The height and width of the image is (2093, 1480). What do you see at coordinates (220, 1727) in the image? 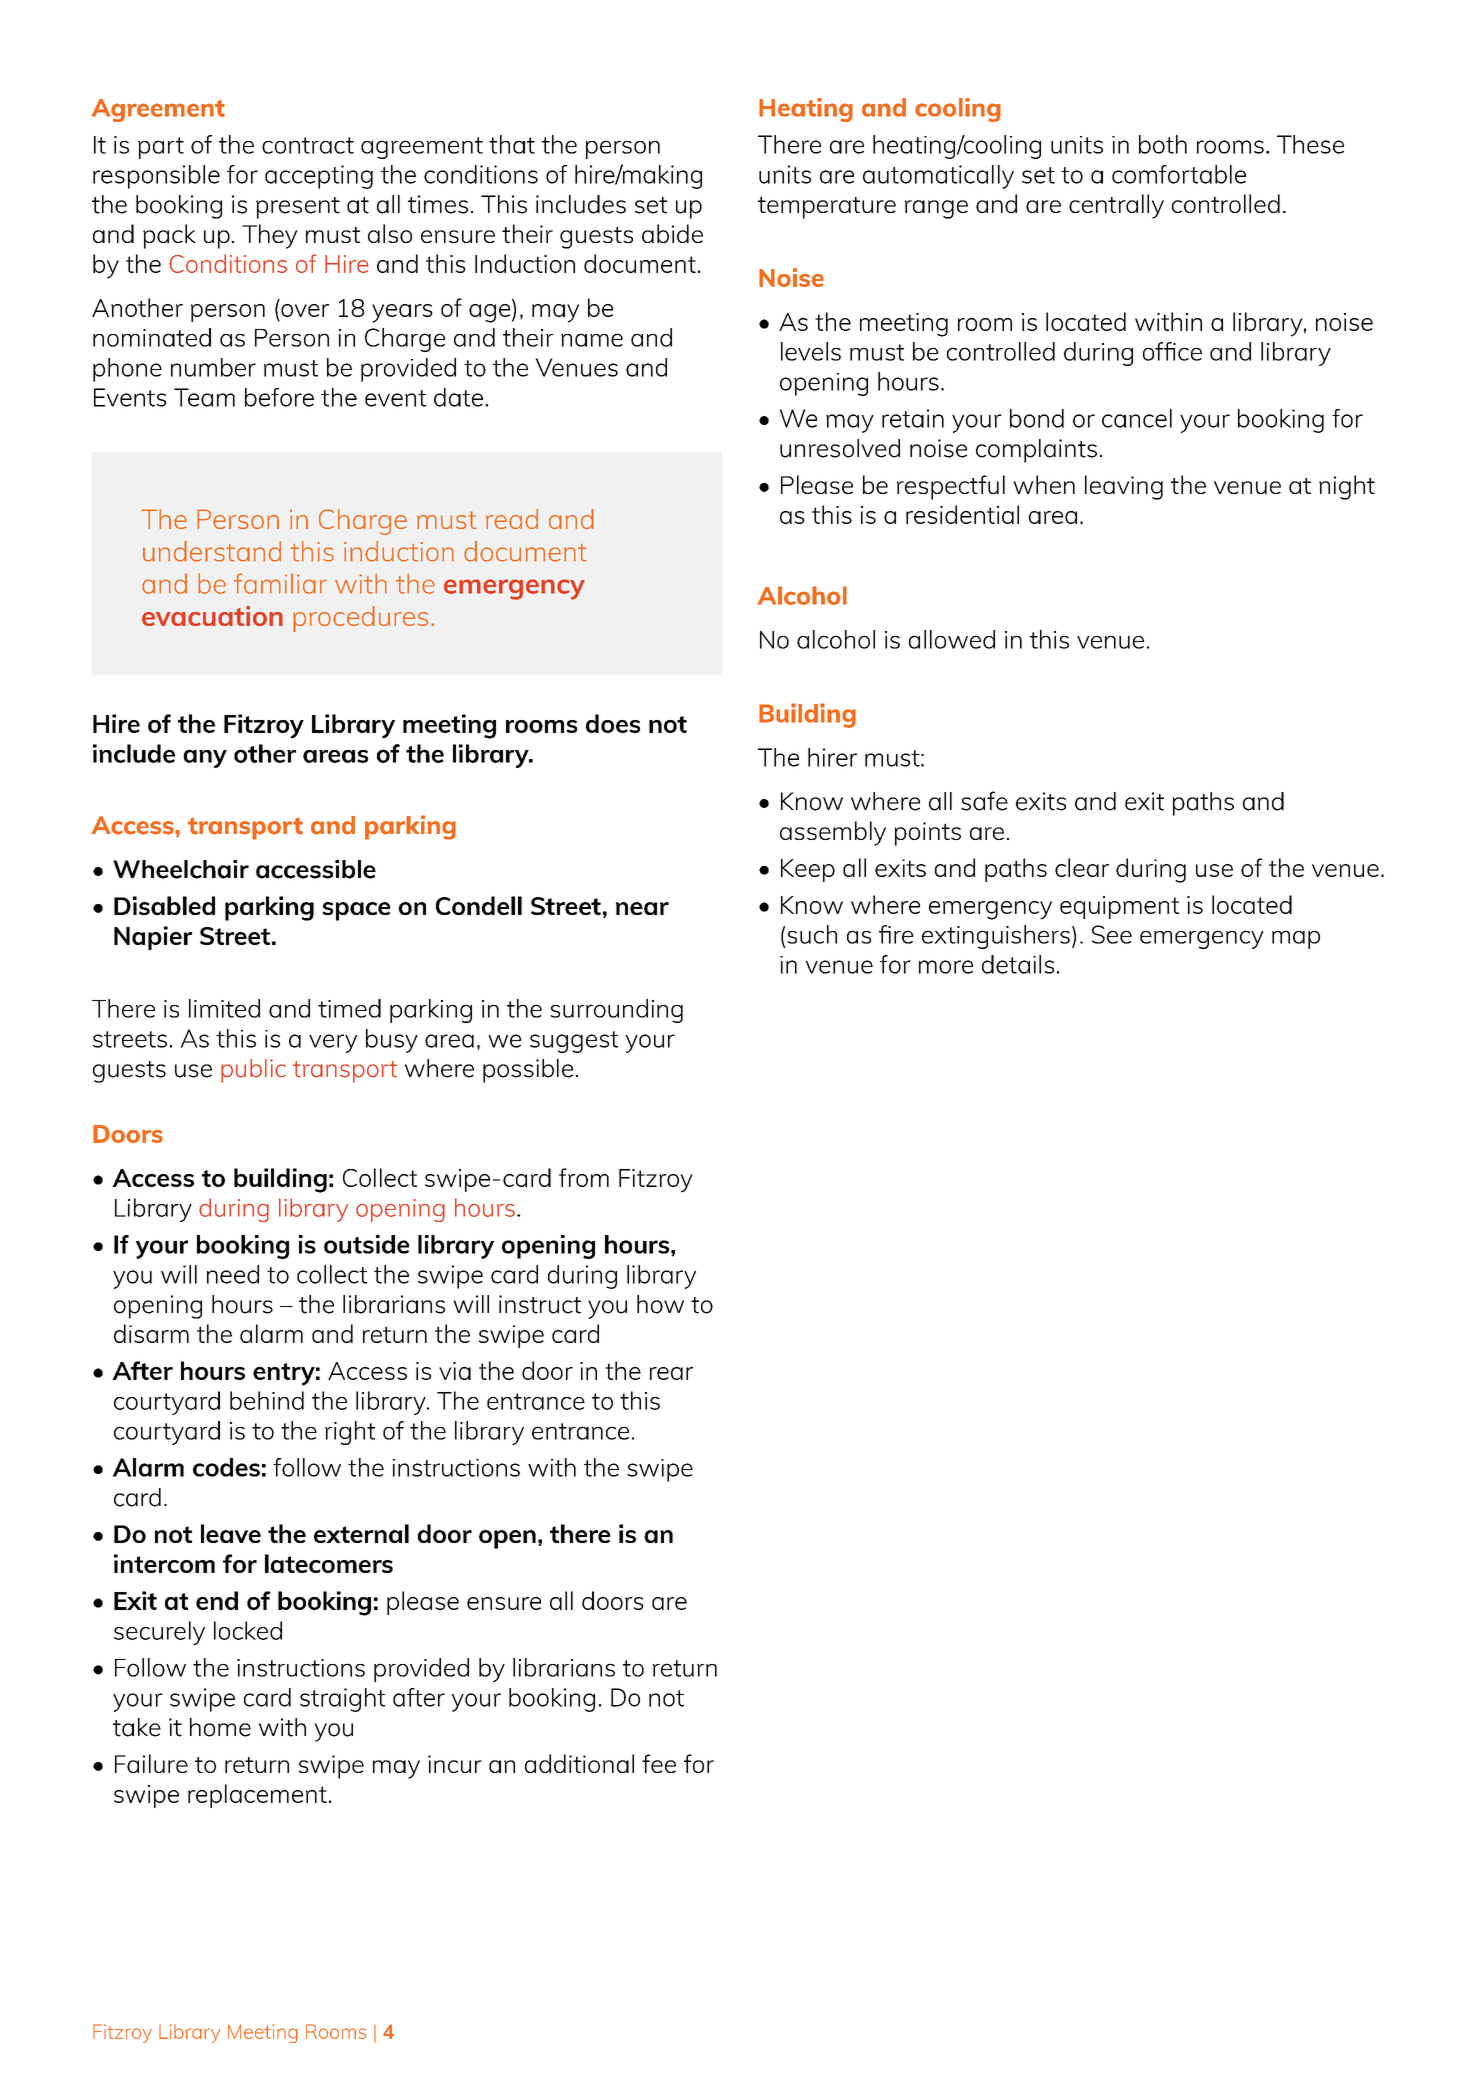
I see `home` at bounding box center [220, 1727].
